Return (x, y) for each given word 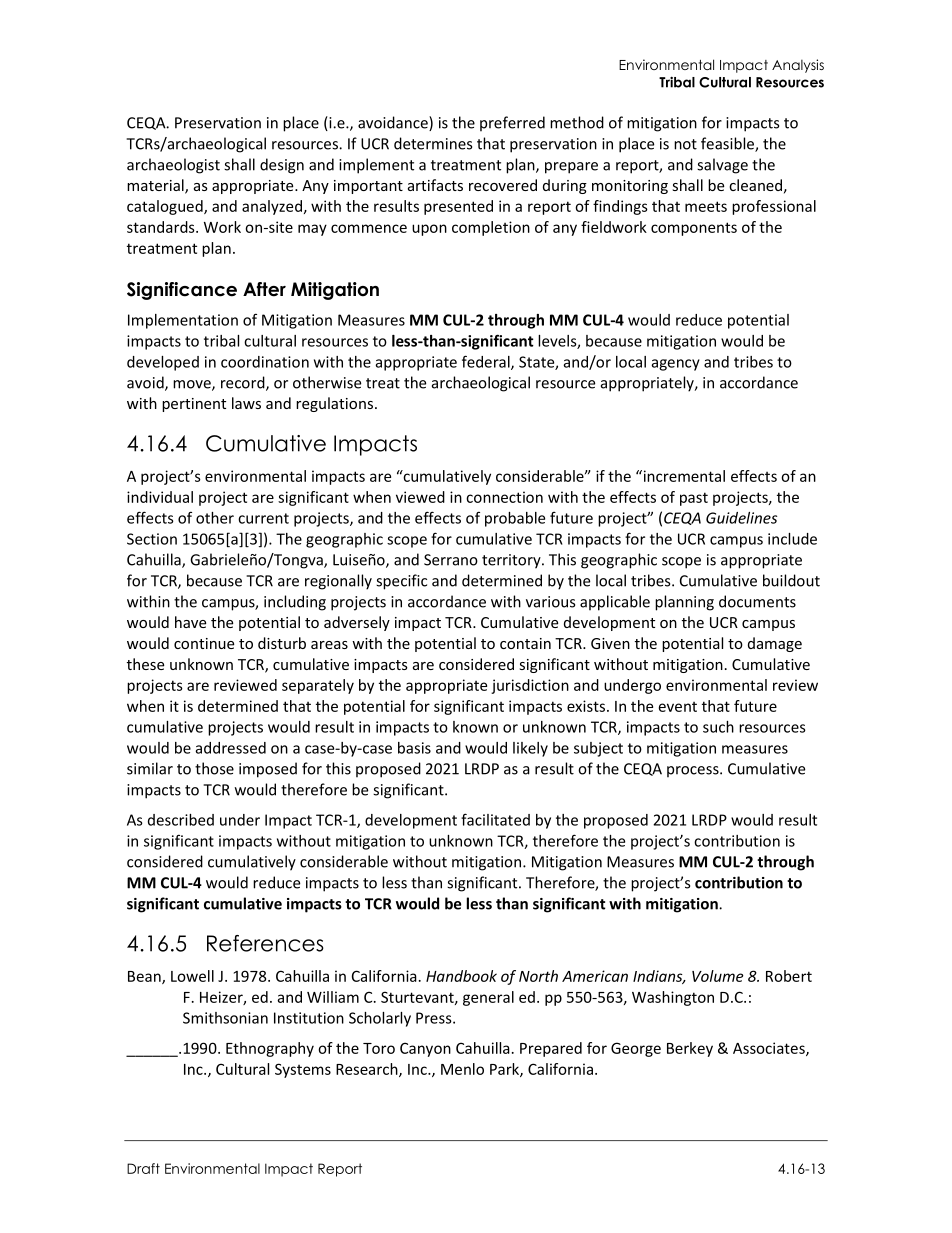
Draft (143, 1168)
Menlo (462, 1069)
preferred (512, 124)
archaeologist (173, 166)
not (685, 144)
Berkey (690, 1049)
